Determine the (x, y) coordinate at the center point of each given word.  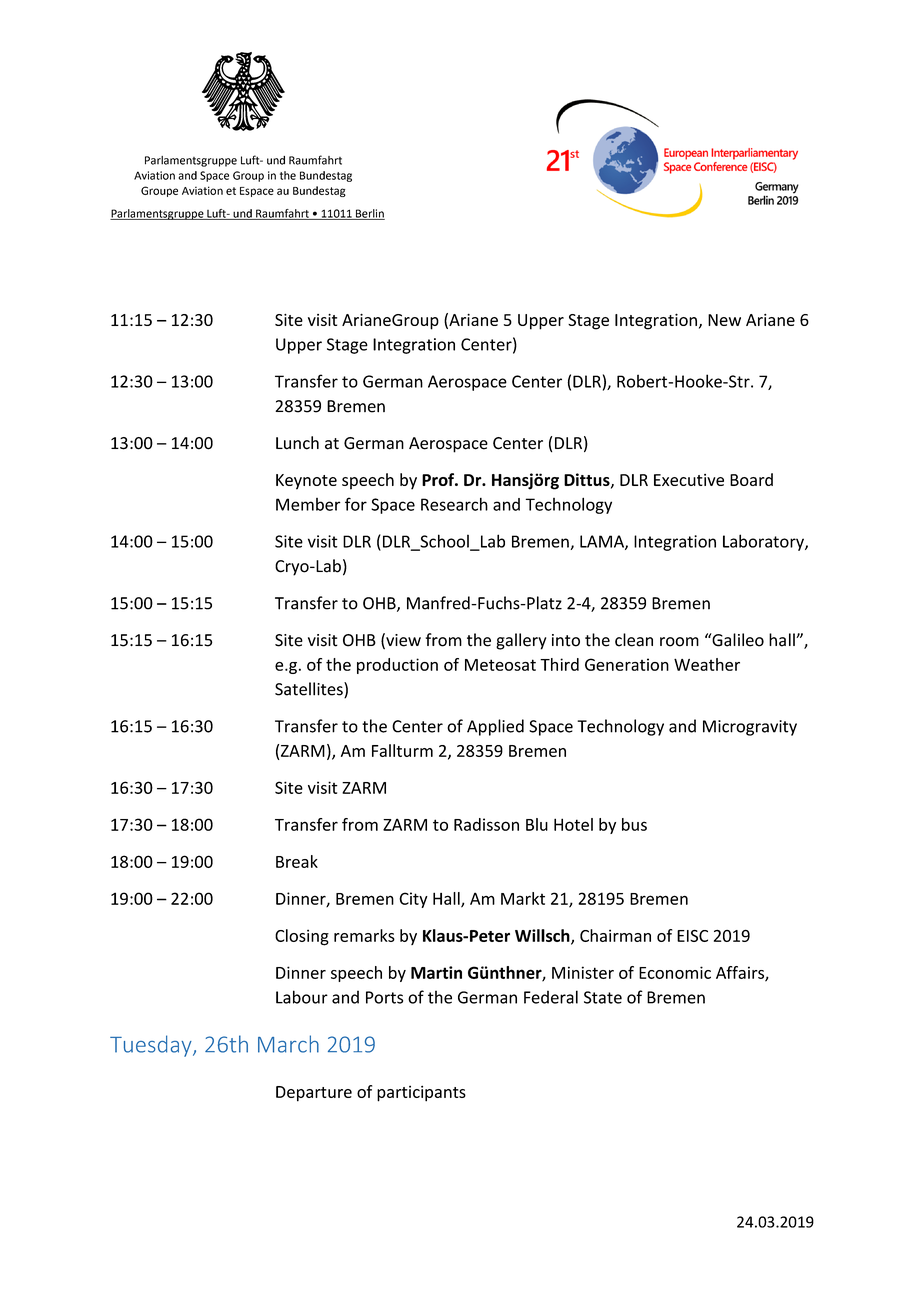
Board (751, 479)
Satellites (310, 690)
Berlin (369, 214)
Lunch (297, 443)
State (603, 997)
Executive (689, 480)
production (397, 666)
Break (297, 861)
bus (634, 824)
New (724, 320)
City (413, 900)
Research (454, 504)
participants (421, 1093)
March (288, 1044)
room (679, 642)
